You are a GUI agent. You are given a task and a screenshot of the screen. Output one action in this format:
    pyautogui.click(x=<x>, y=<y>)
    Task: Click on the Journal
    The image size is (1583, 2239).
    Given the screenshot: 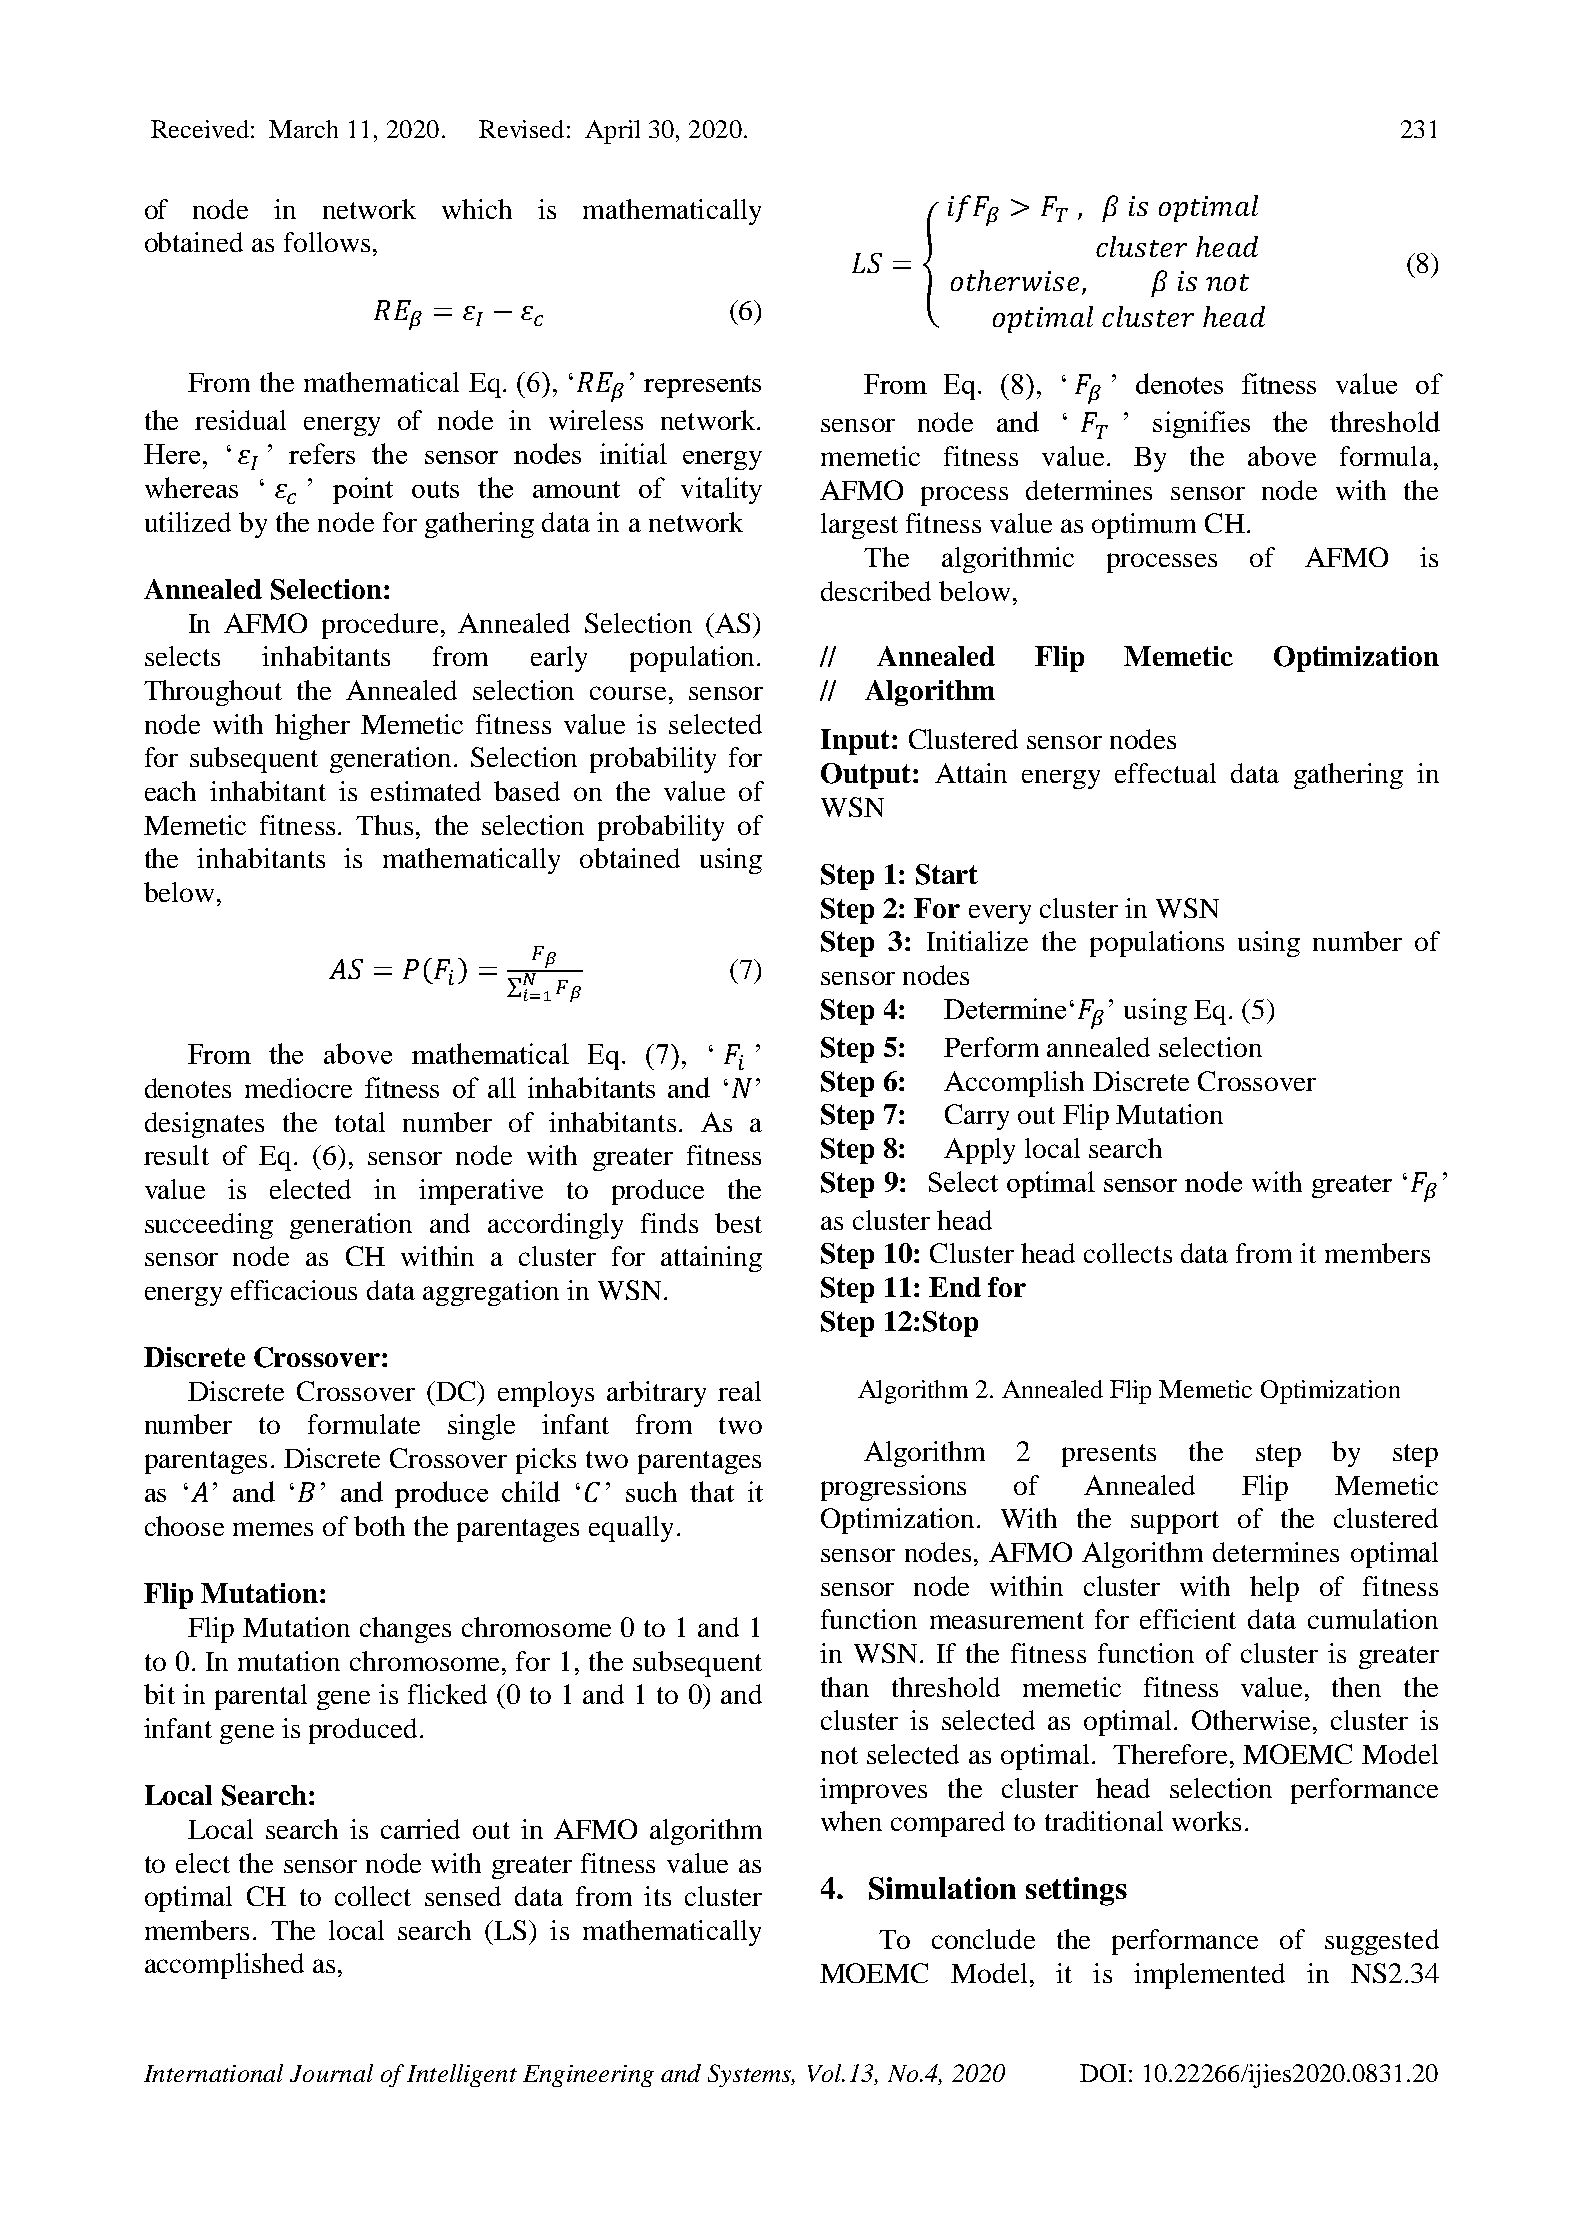 What is the action you would take?
    pyautogui.click(x=331, y=2073)
